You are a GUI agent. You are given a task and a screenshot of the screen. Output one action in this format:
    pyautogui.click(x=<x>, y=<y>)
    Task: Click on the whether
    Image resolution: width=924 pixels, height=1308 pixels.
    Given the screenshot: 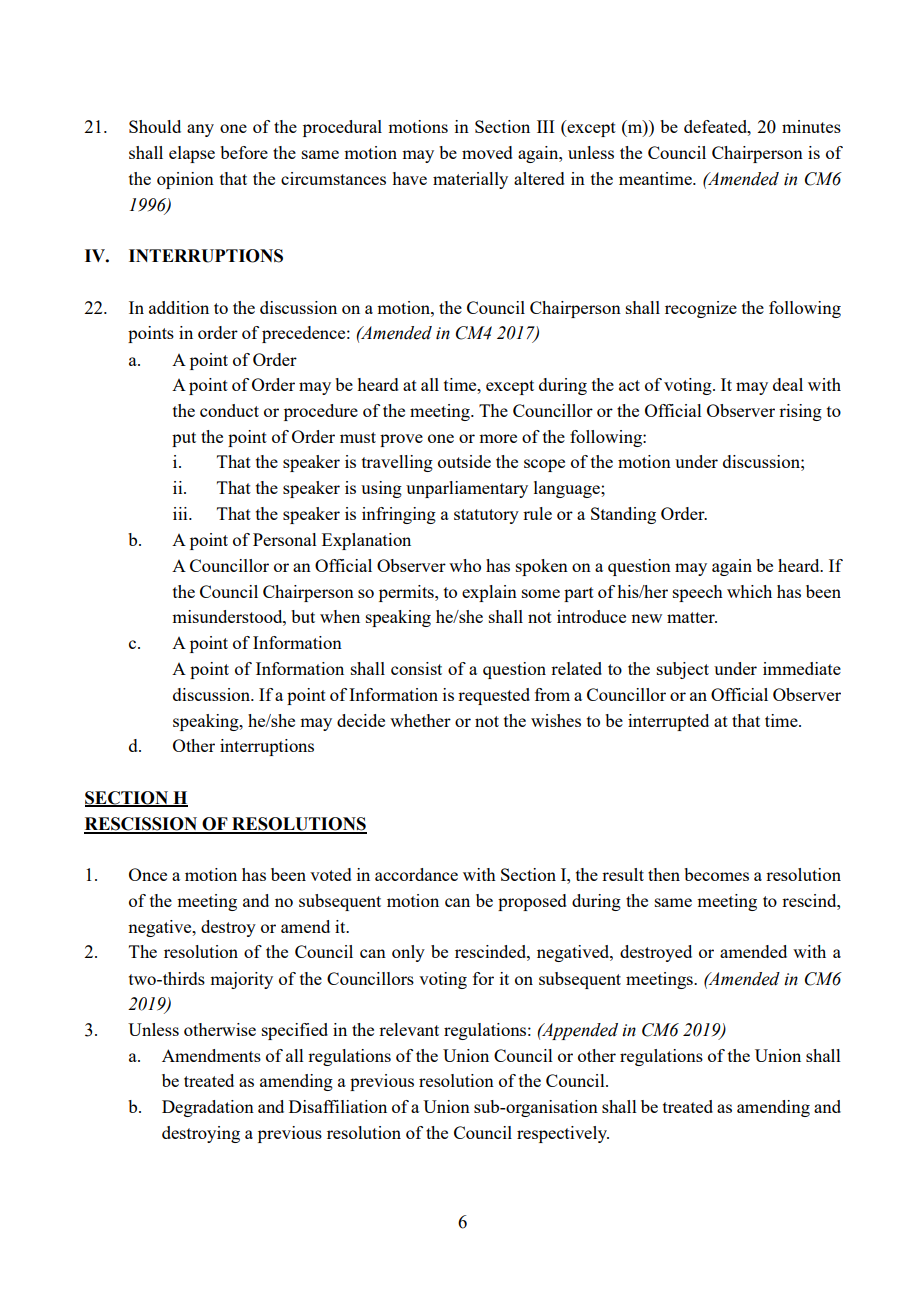 What is the action you would take?
    pyautogui.click(x=420, y=720)
